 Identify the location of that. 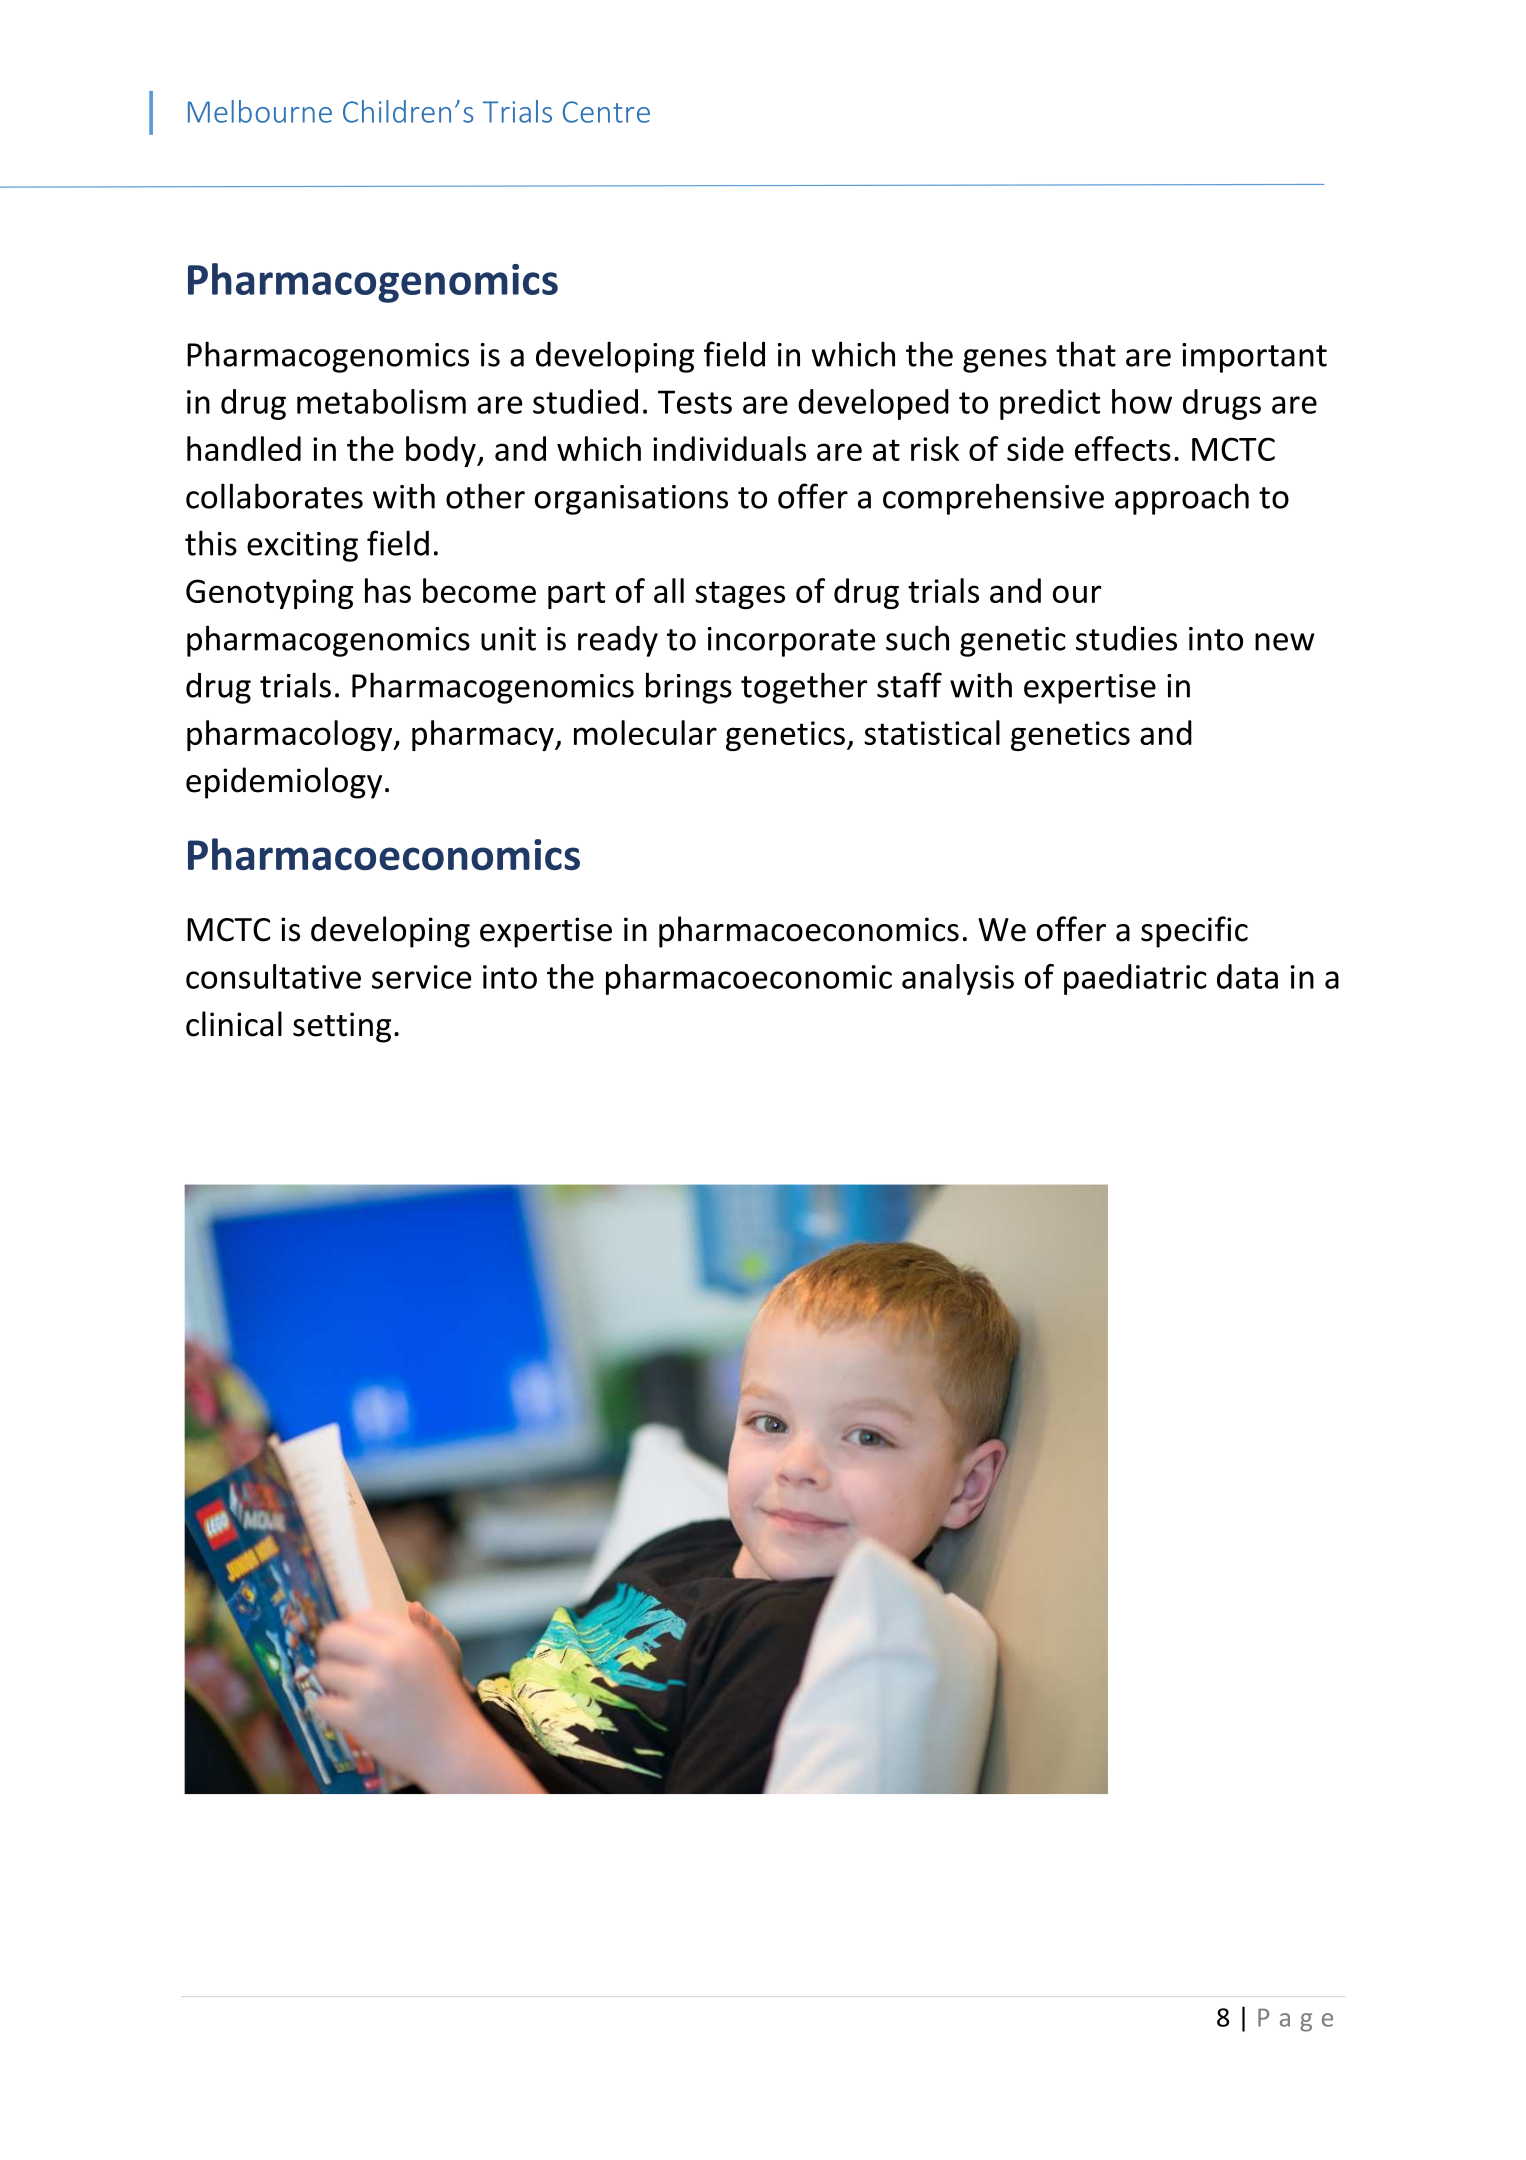
(1086, 354).
